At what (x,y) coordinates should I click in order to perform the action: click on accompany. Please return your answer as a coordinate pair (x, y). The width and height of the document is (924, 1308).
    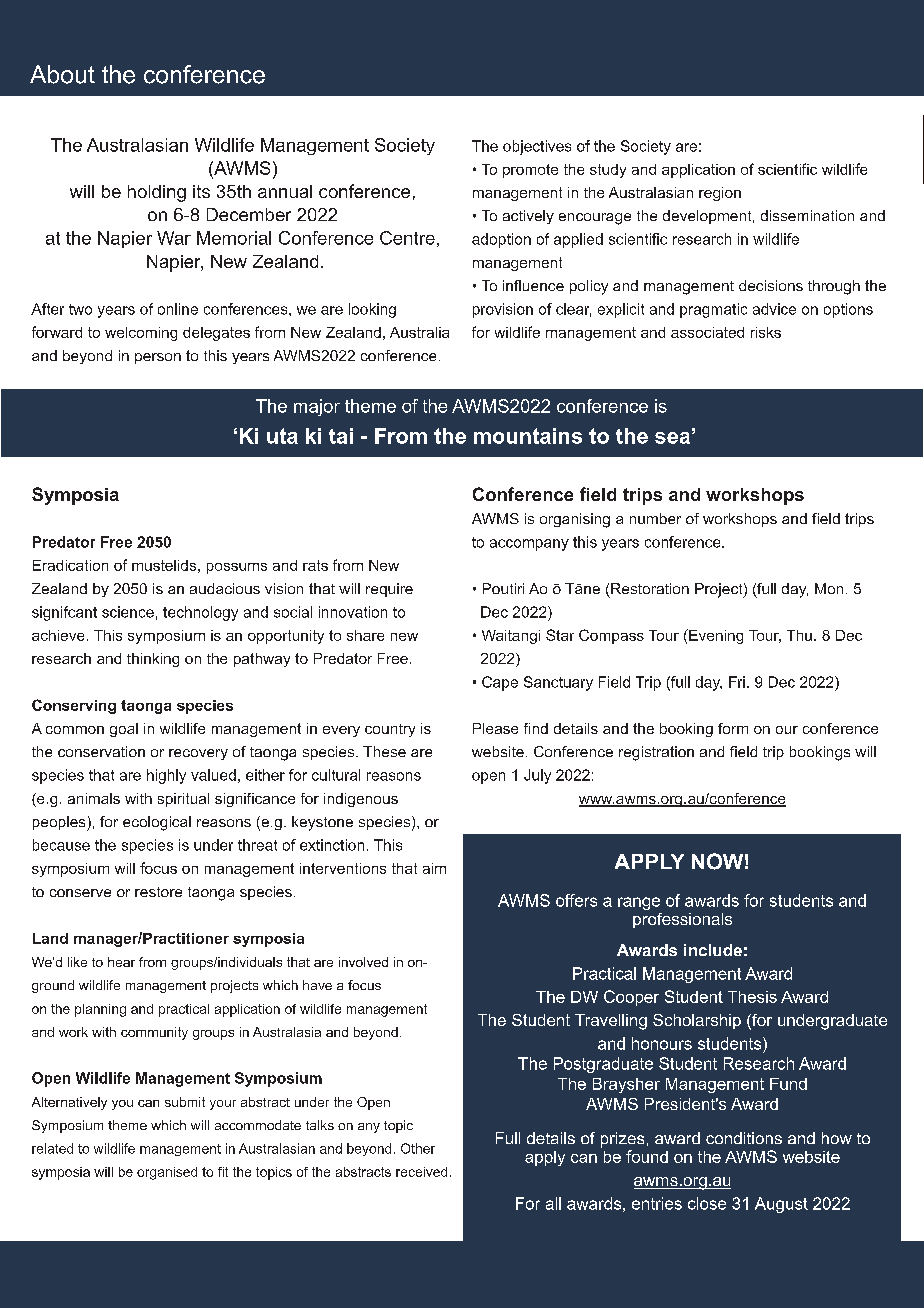
    Looking at the image, I should click on (529, 545).
